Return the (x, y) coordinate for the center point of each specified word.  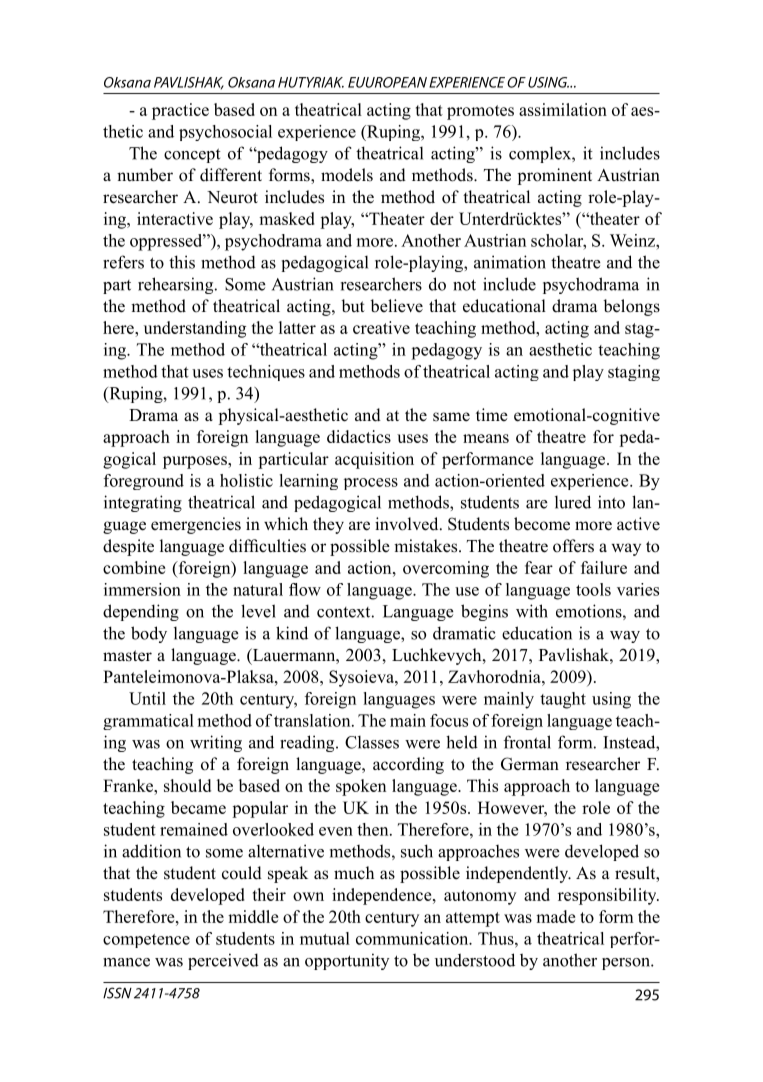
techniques (266, 373)
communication (413, 938)
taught (563, 700)
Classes (372, 742)
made (555, 916)
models (347, 175)
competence (146, 941)
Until (147, 698)
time (492, 415)
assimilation (563, 109)
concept (192, 155)
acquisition (374, 460)
